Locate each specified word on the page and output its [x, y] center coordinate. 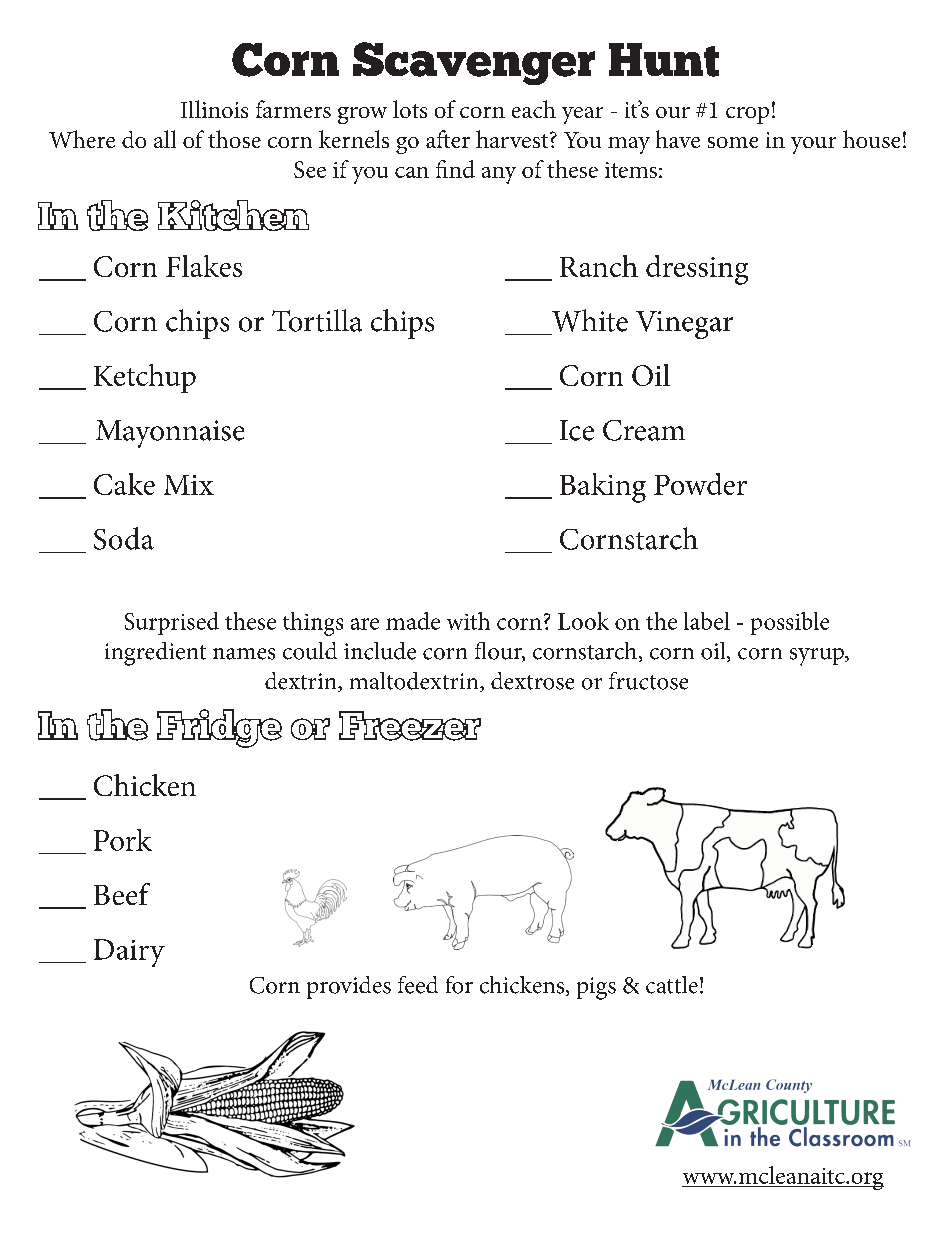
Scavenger [474, 63]
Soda [124, 538]
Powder [700, 484]
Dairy [129, 953]
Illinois [214, 109]
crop [747, 115]
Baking [603, 488]
